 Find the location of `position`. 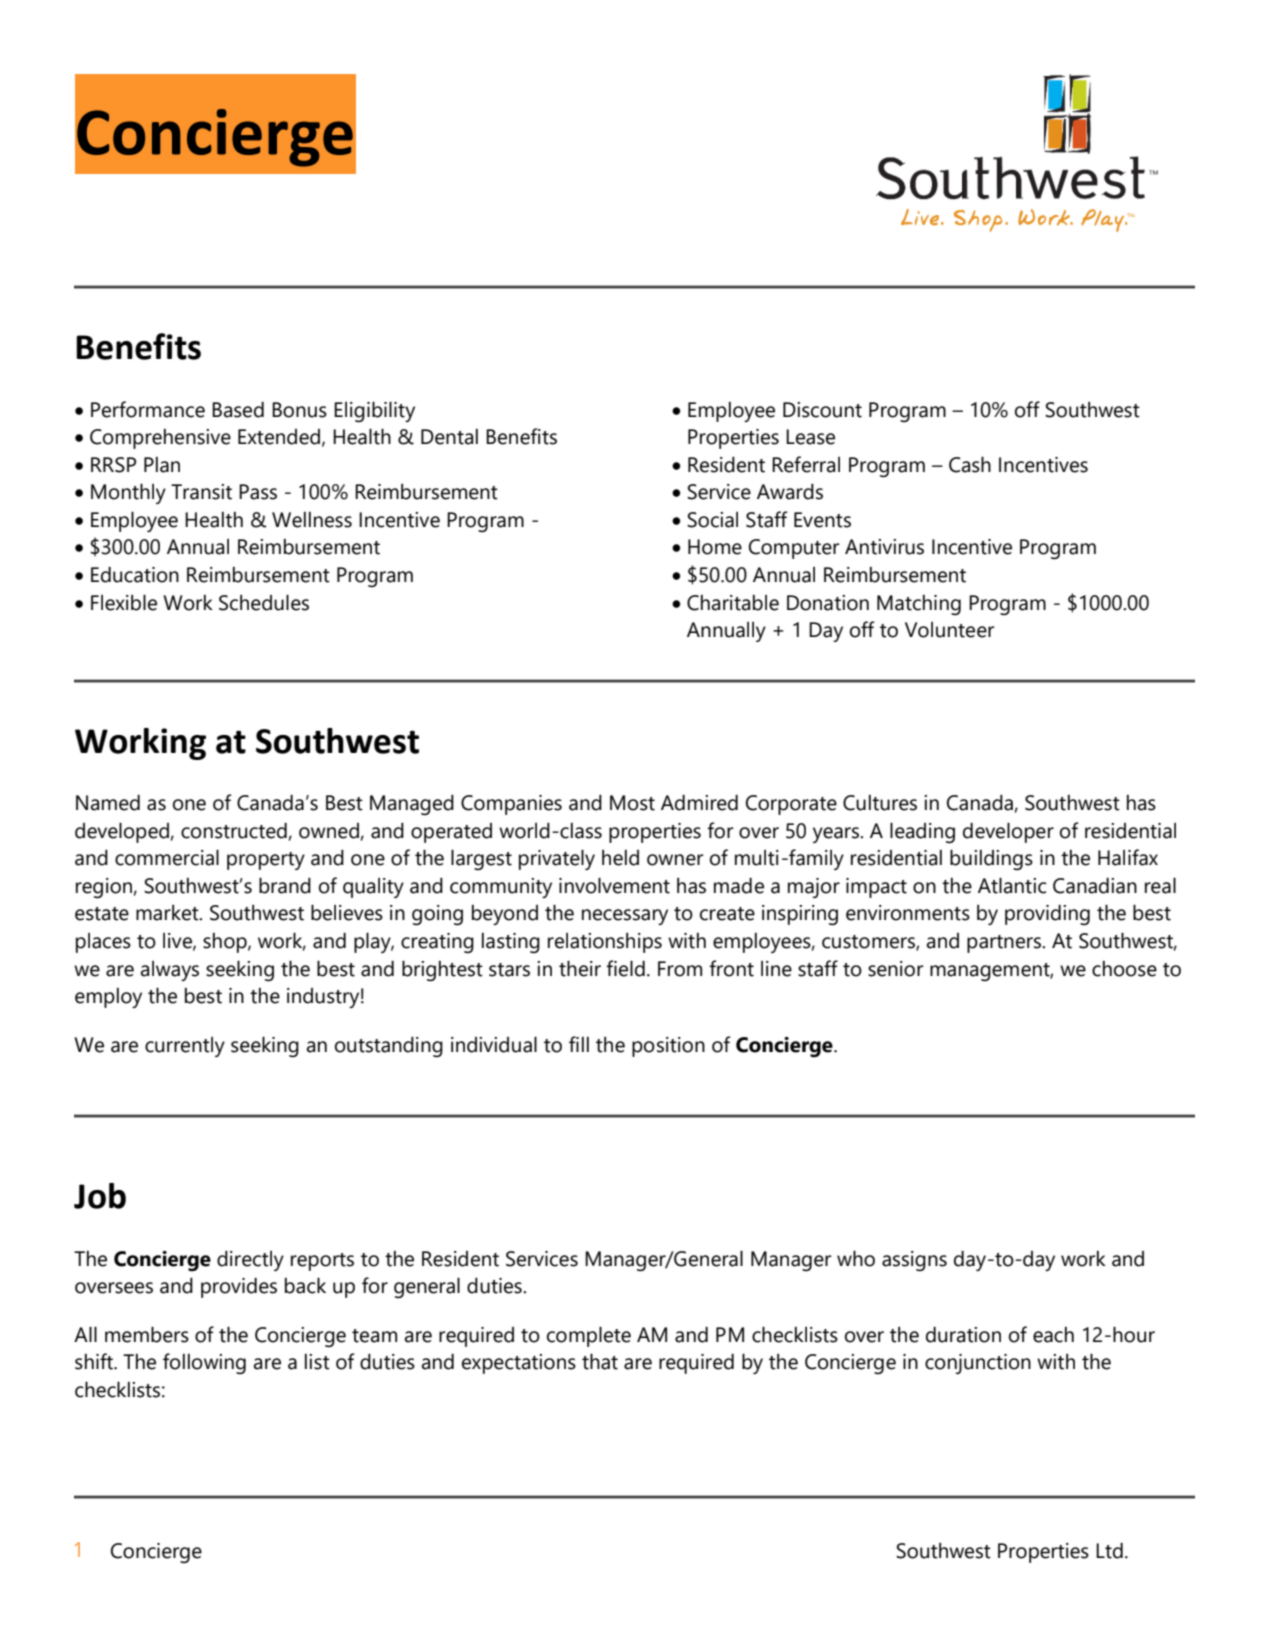

position is located at coordinates (668, 1047).
